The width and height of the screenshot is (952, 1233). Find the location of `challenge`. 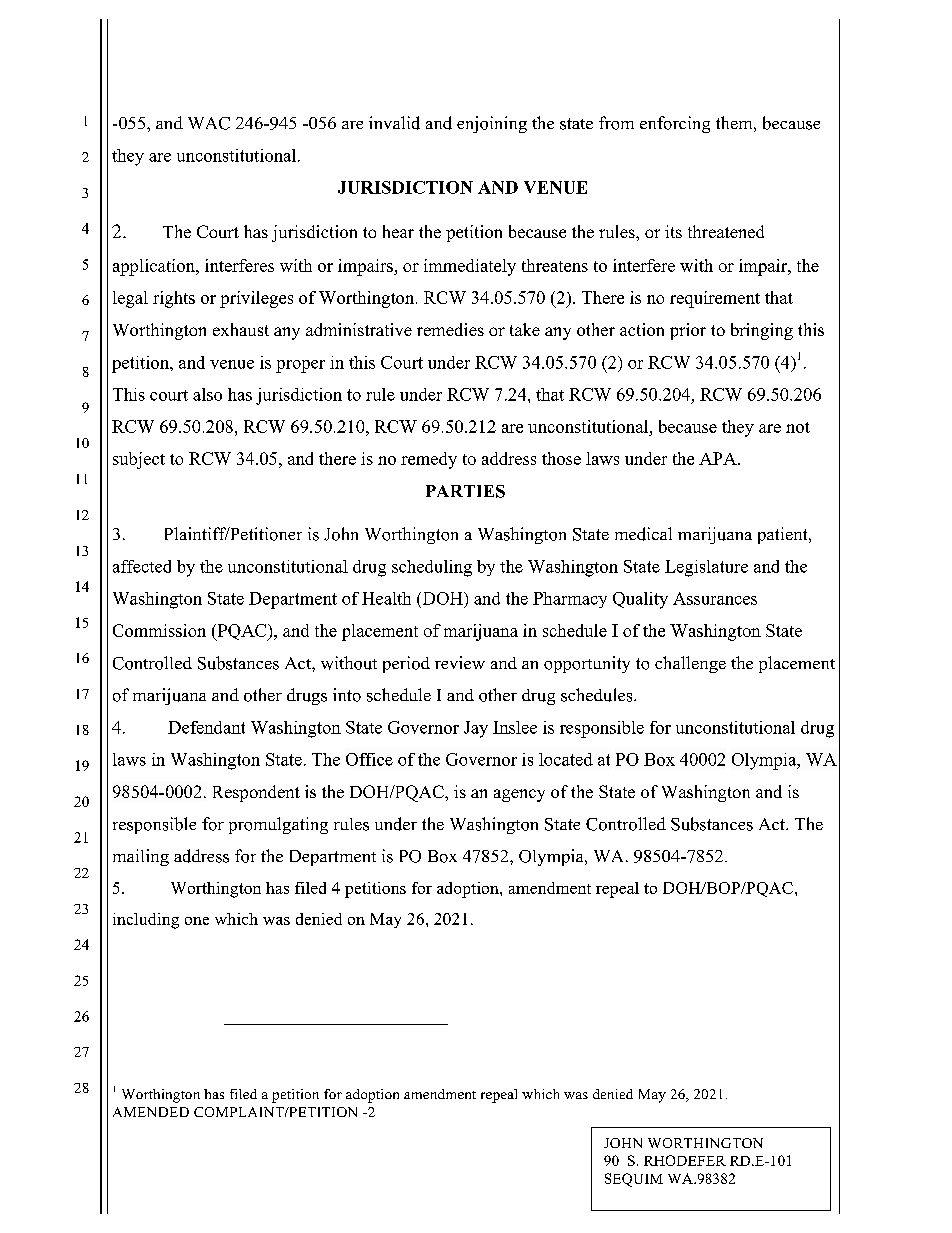

challenge is located at coordinates (690, 664).
